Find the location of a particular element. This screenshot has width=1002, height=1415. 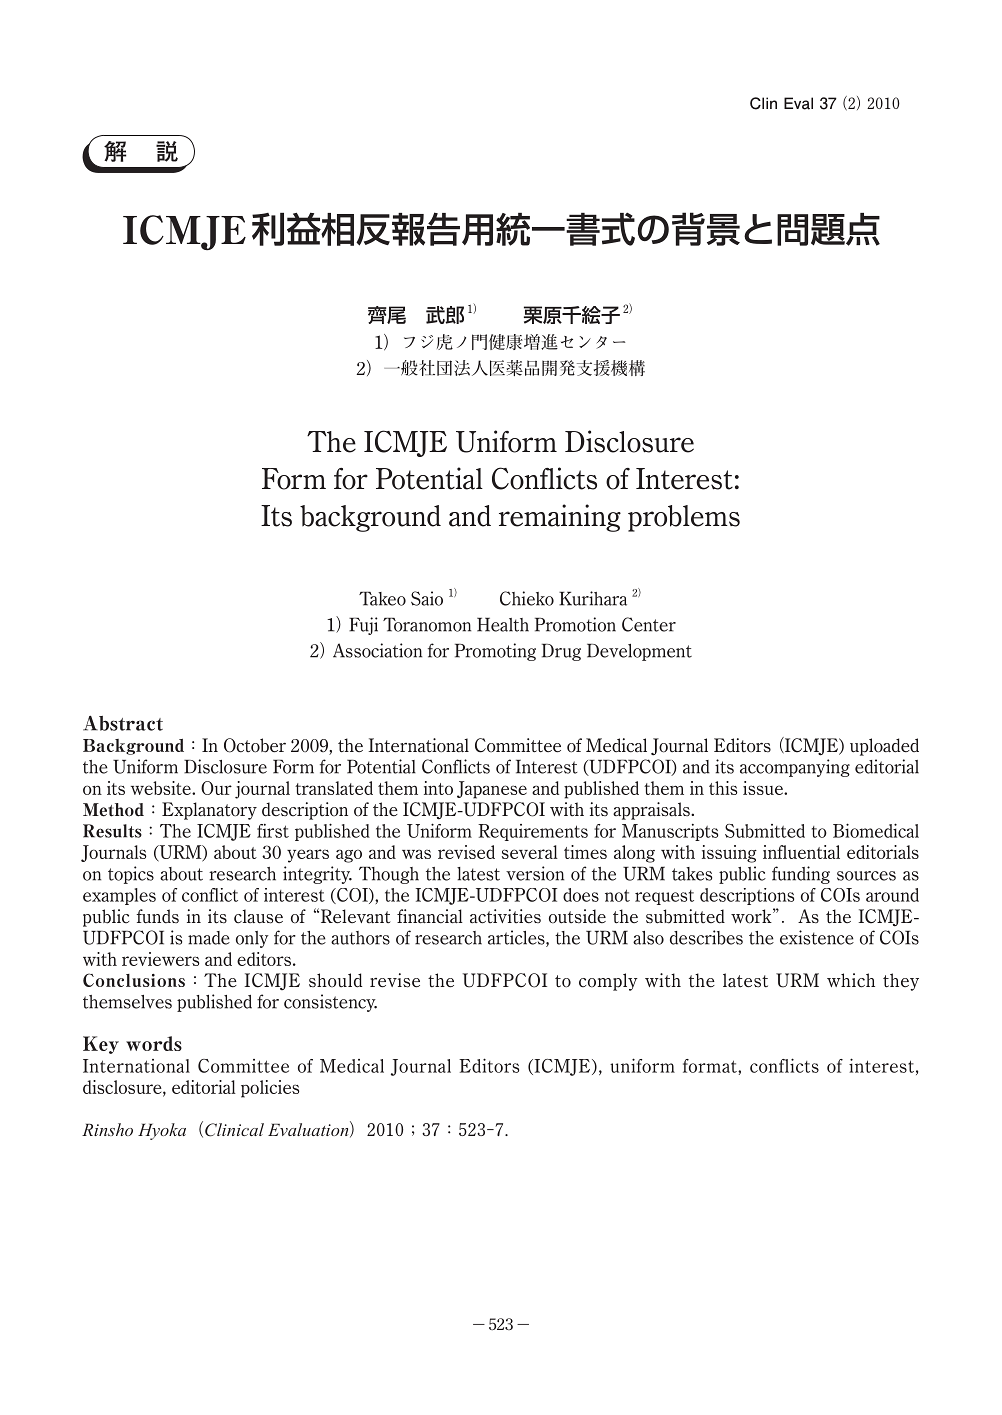

made is located at coordinates (209, 938).
